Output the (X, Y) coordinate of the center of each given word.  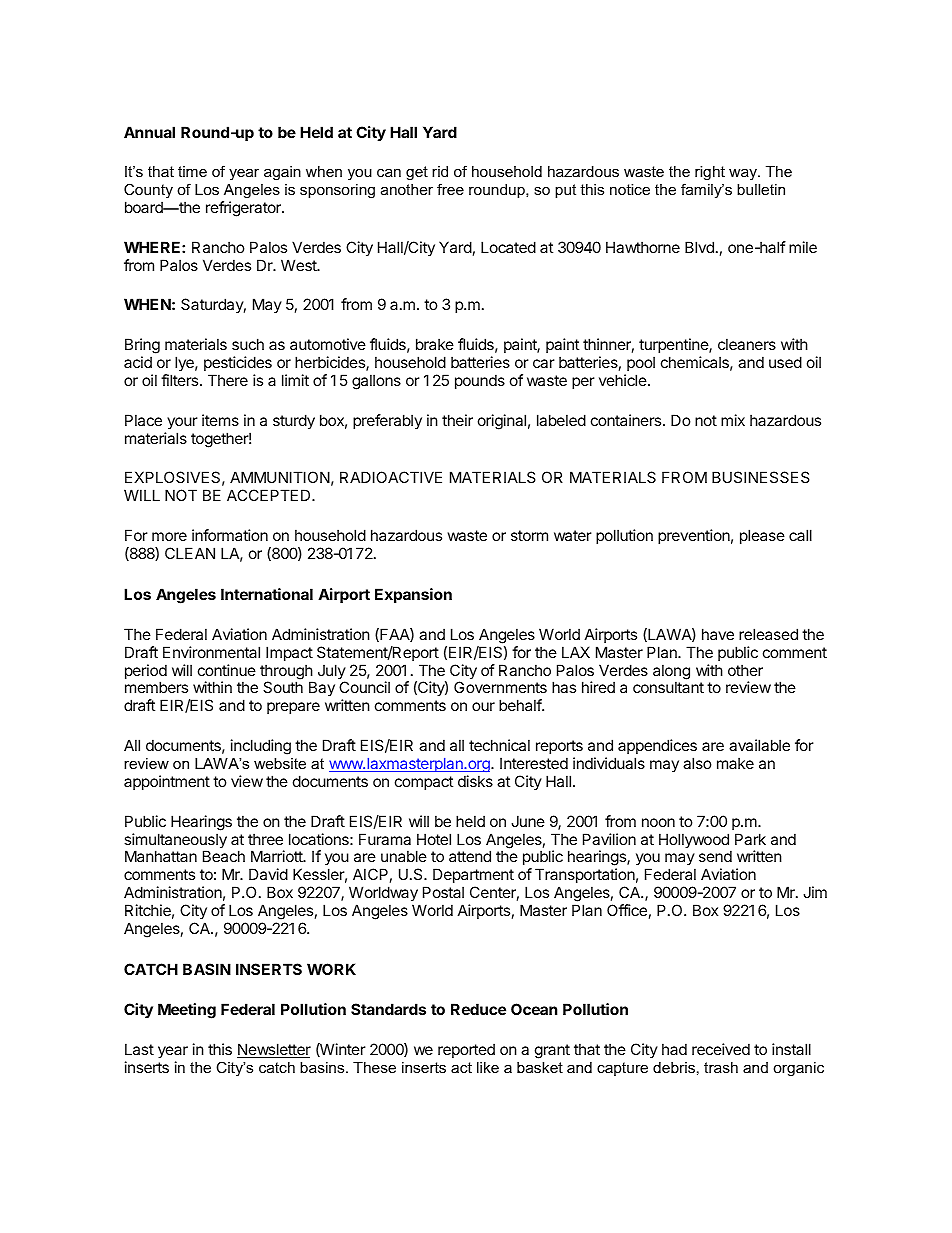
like (488, 1067)
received (721, 1049)
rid (440, 171)
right (710, 173)
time (192, 171)
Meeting (187, 1011)
